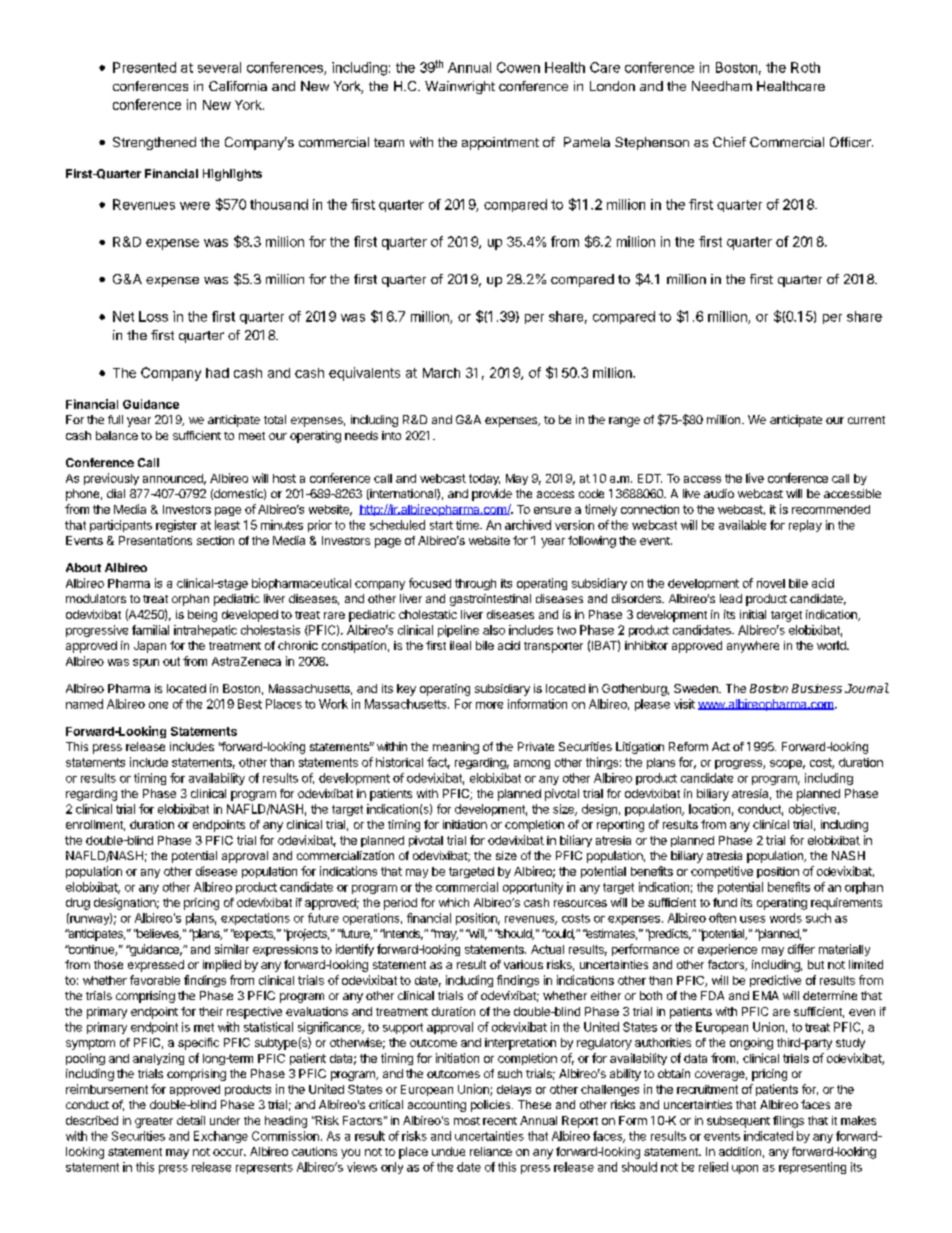 The image size is (952, 1233). Describe the element at coordinates (722, 872) in the screenshot. I see `competitive` at that location.
